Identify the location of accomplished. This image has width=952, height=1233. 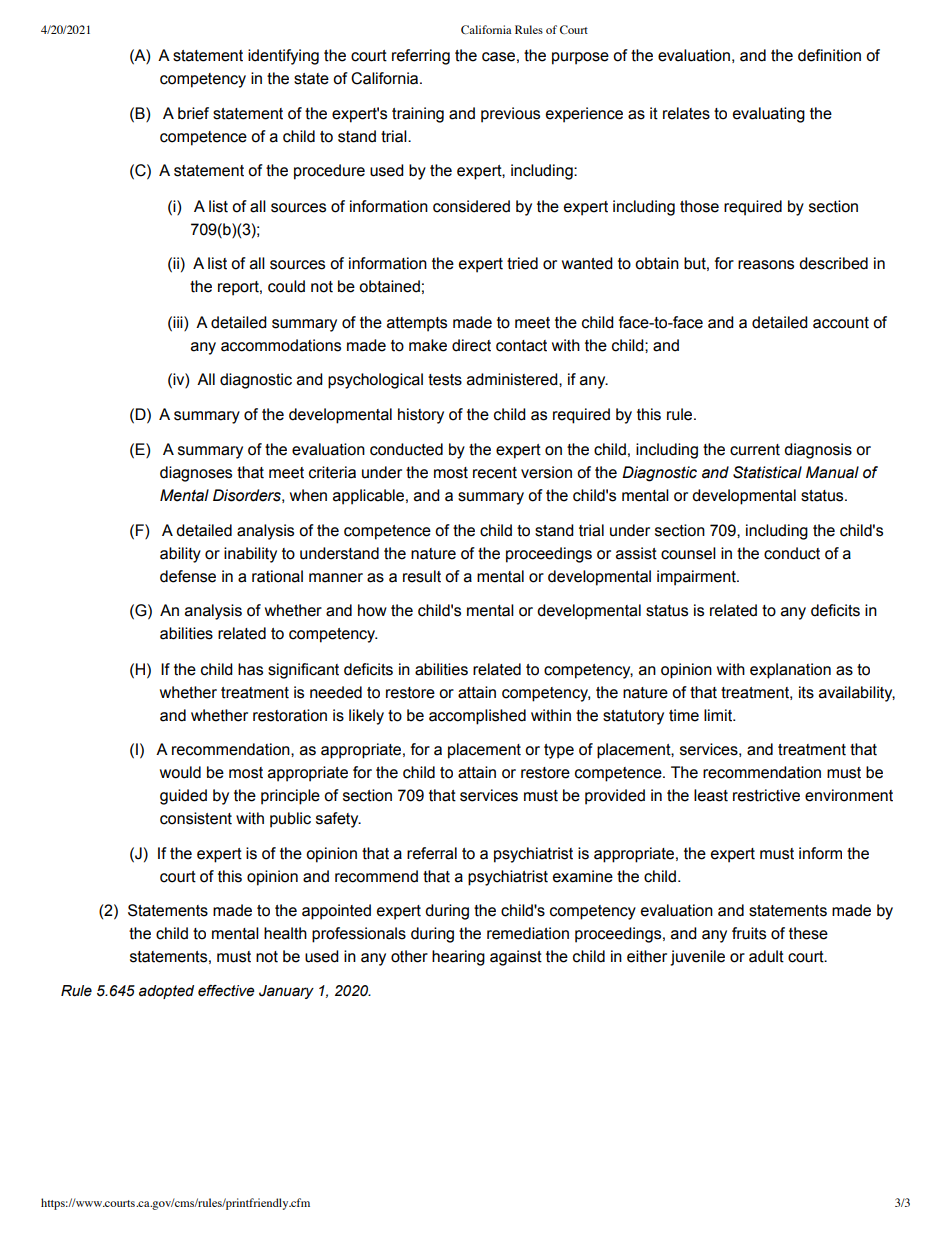
(477, 717).
